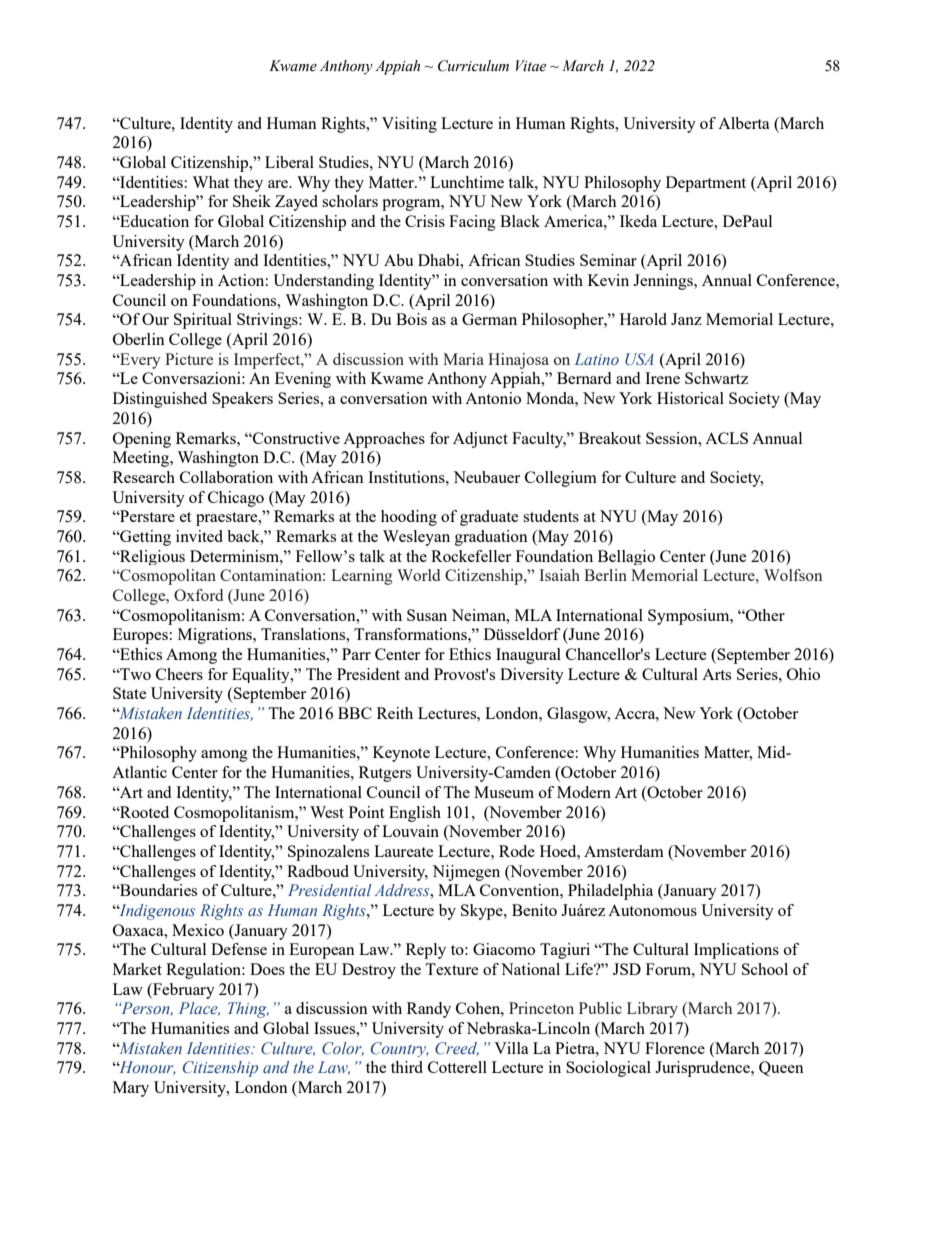  What do you see at coordinates (203, 321) in the document?
I see `Spiritual` at bounding box center [203, 321].
